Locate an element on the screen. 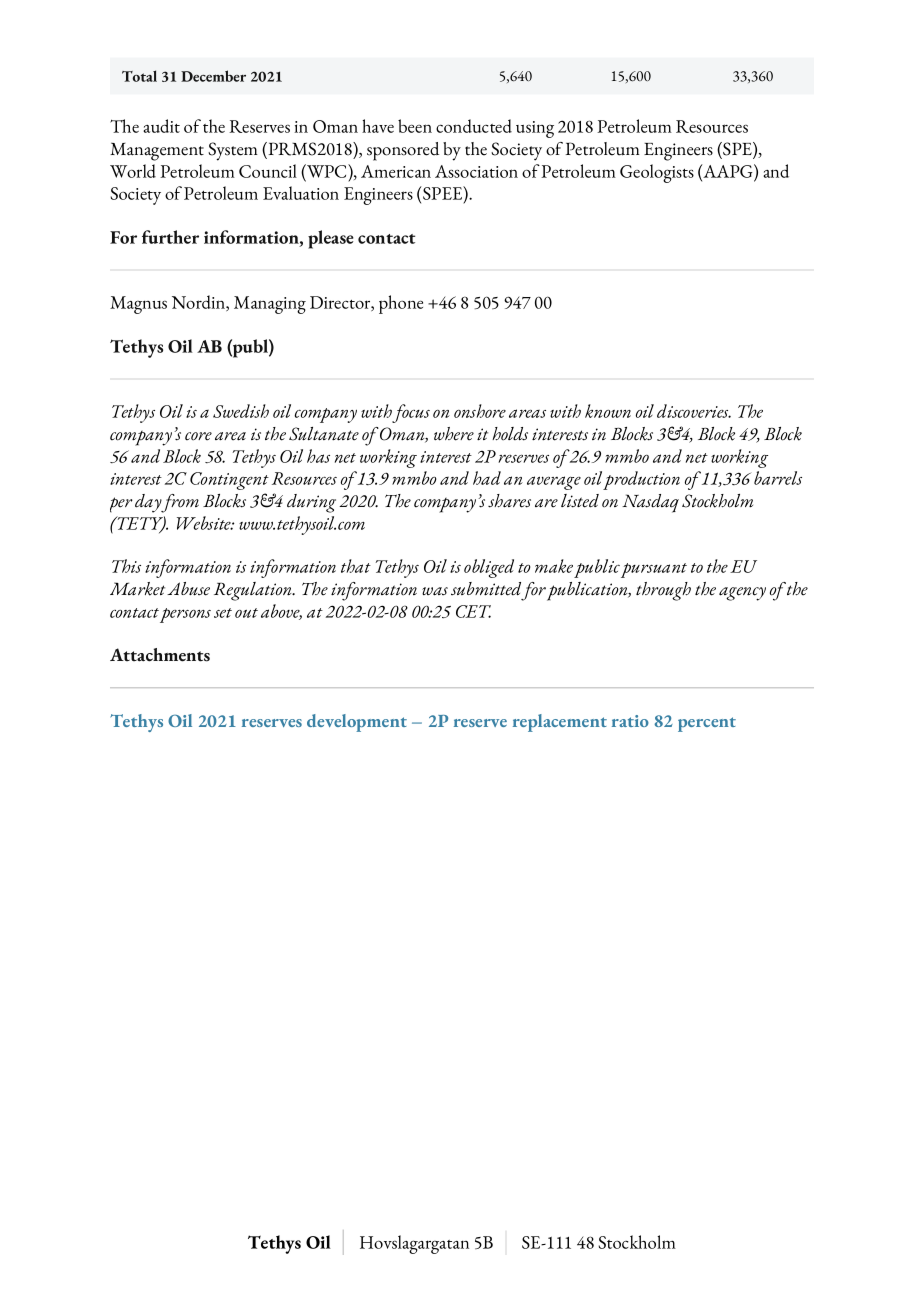 This screenshot has width=924, height=1308. Abuse is located at coordinates (188, 589).
